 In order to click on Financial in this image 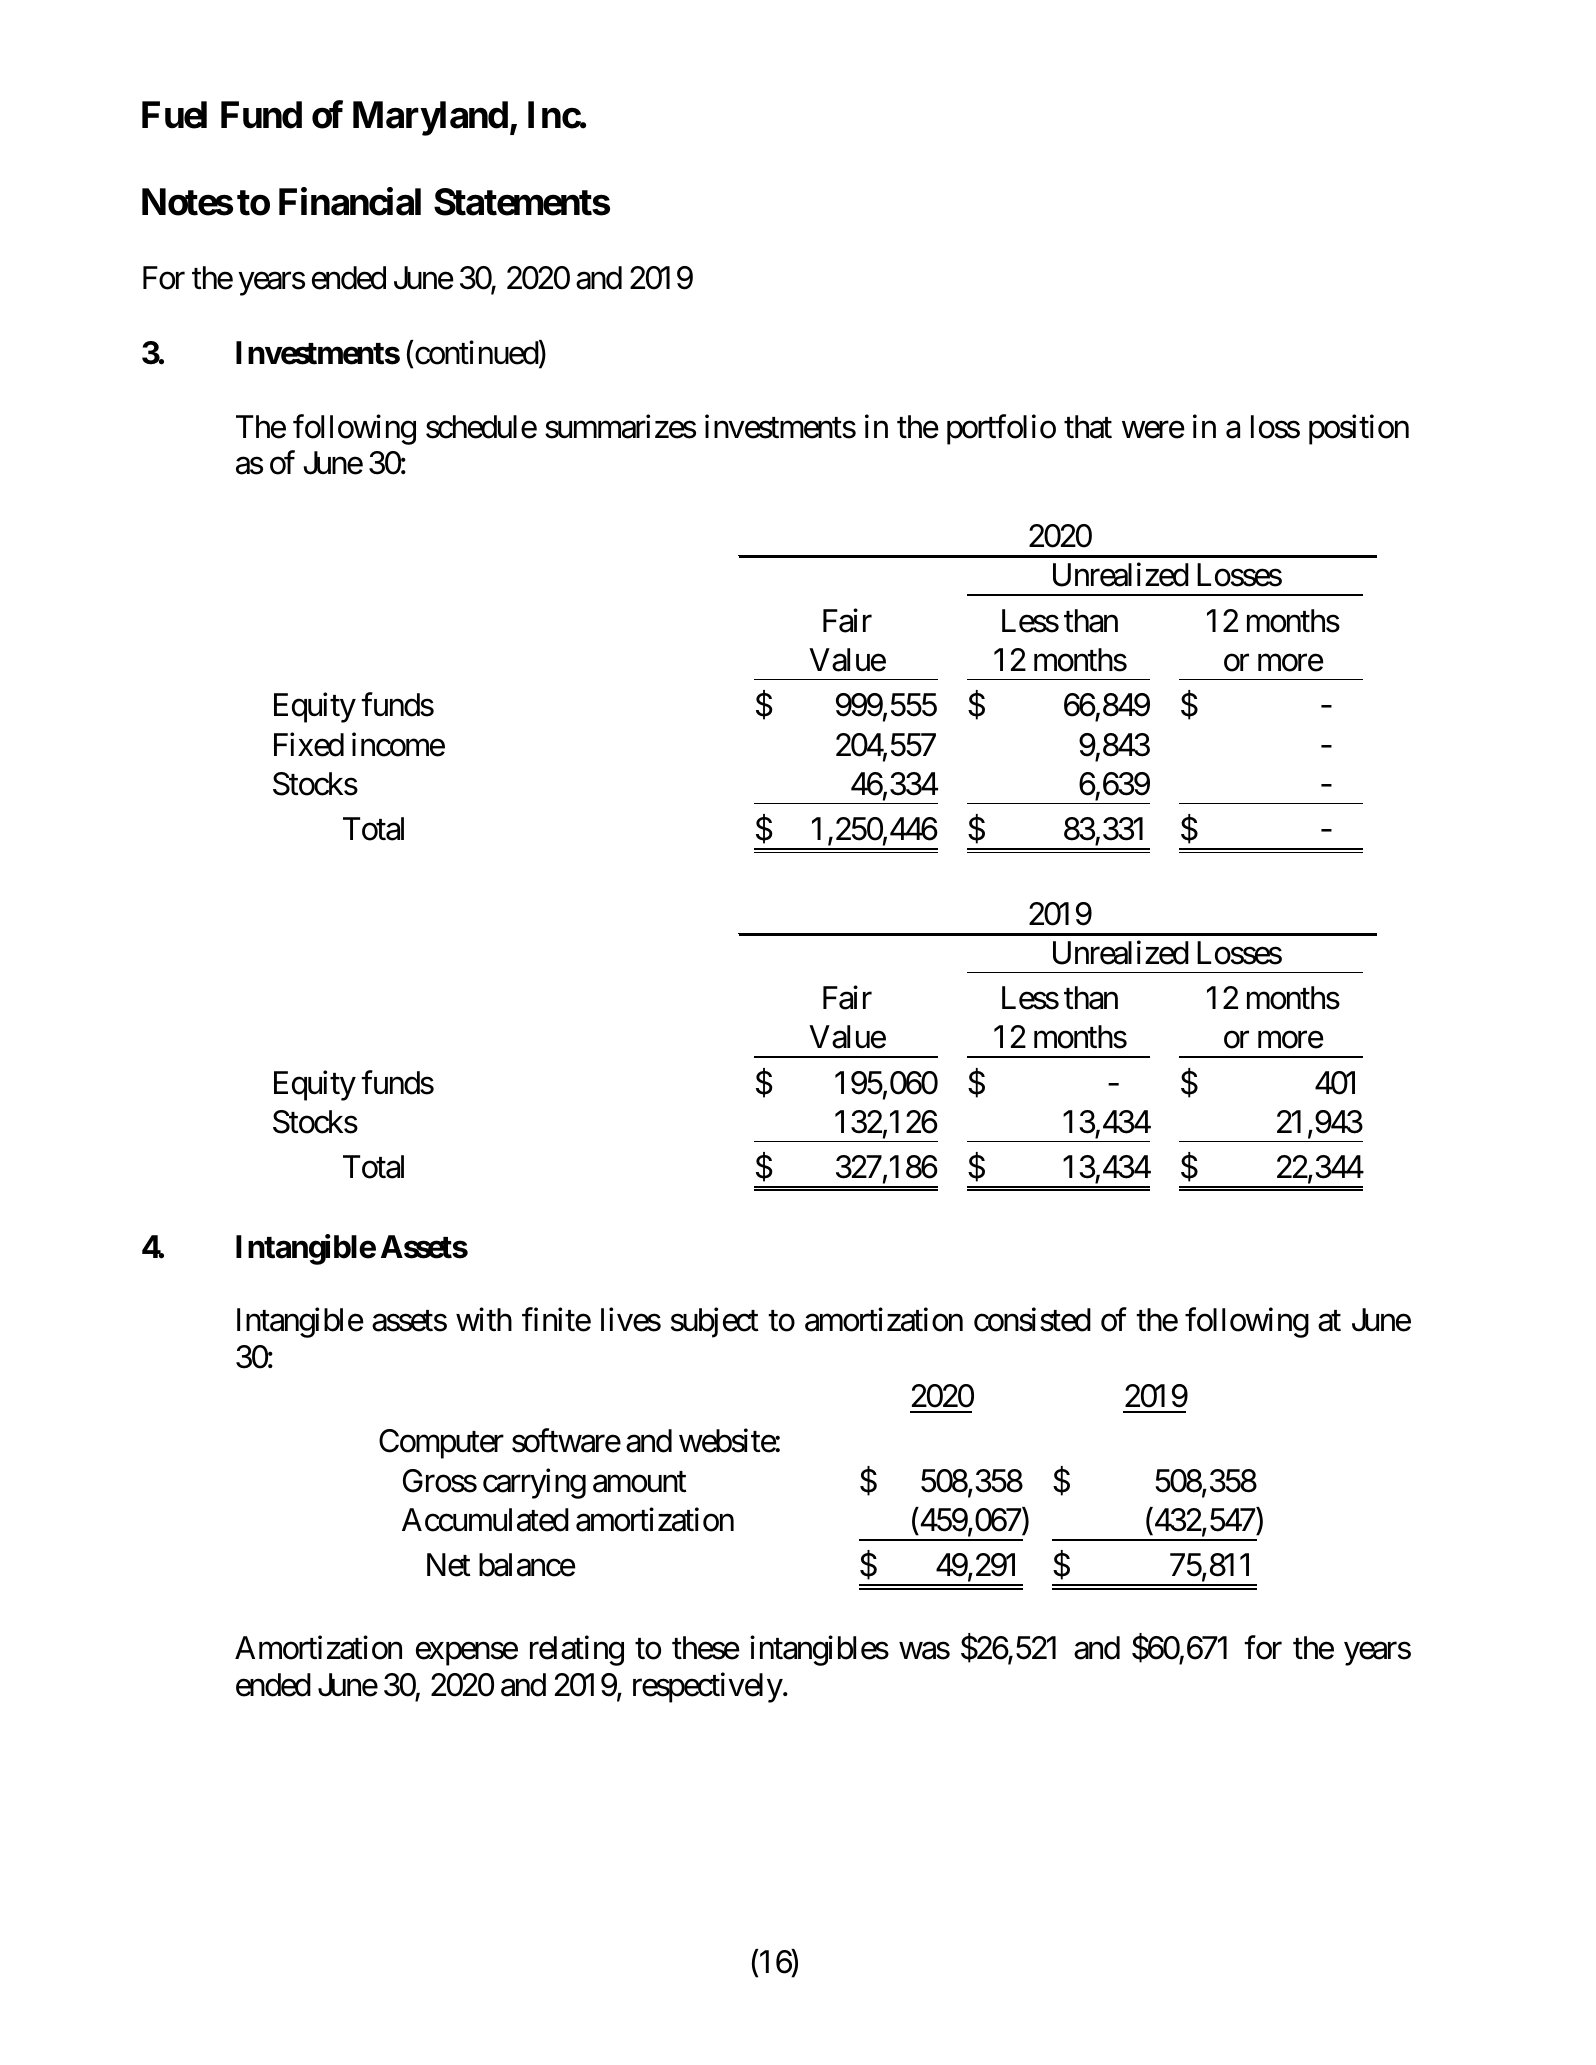, I will do `click(350, 201)`.
